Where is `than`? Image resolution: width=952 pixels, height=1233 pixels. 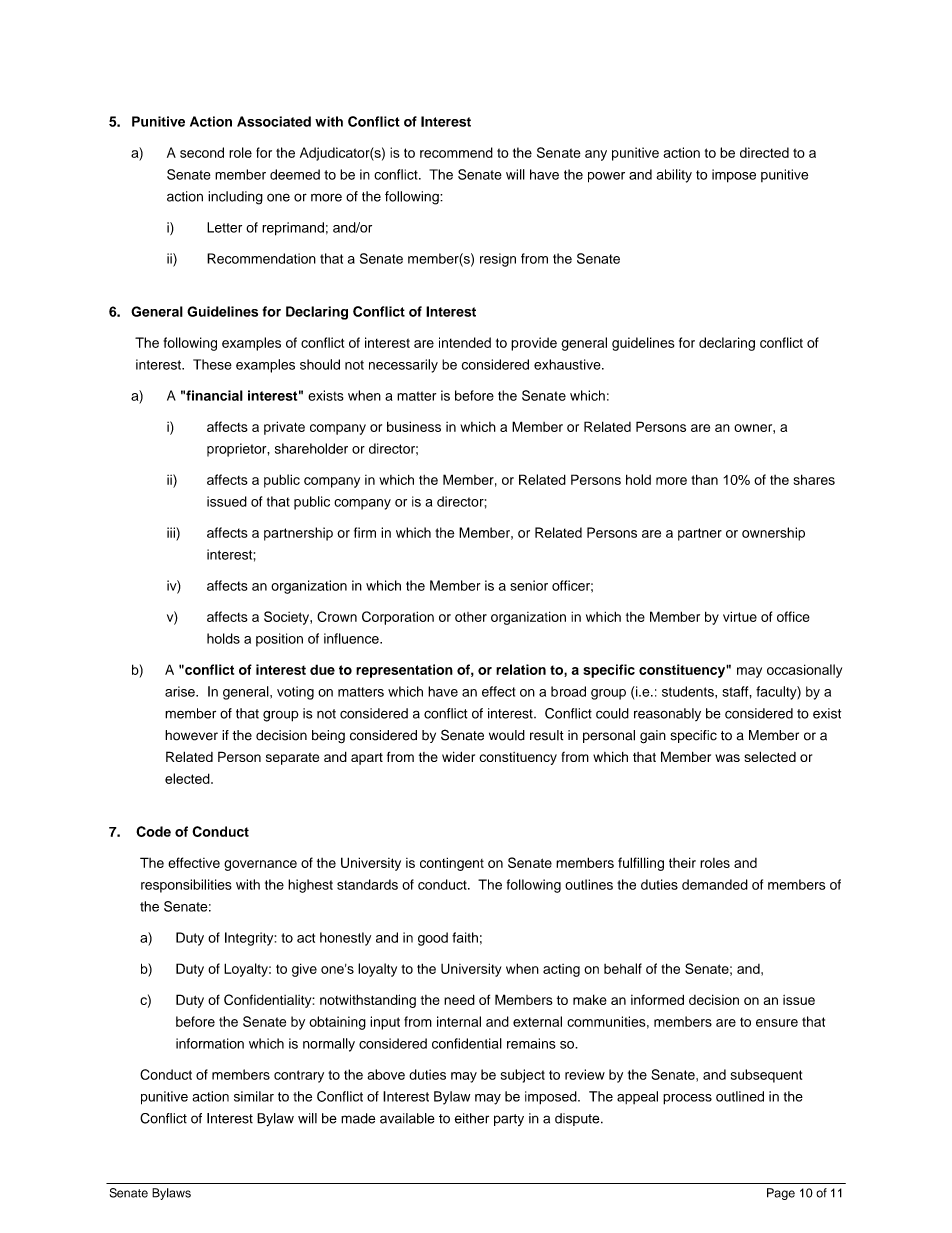
than is located at coordinates (704, 479).
